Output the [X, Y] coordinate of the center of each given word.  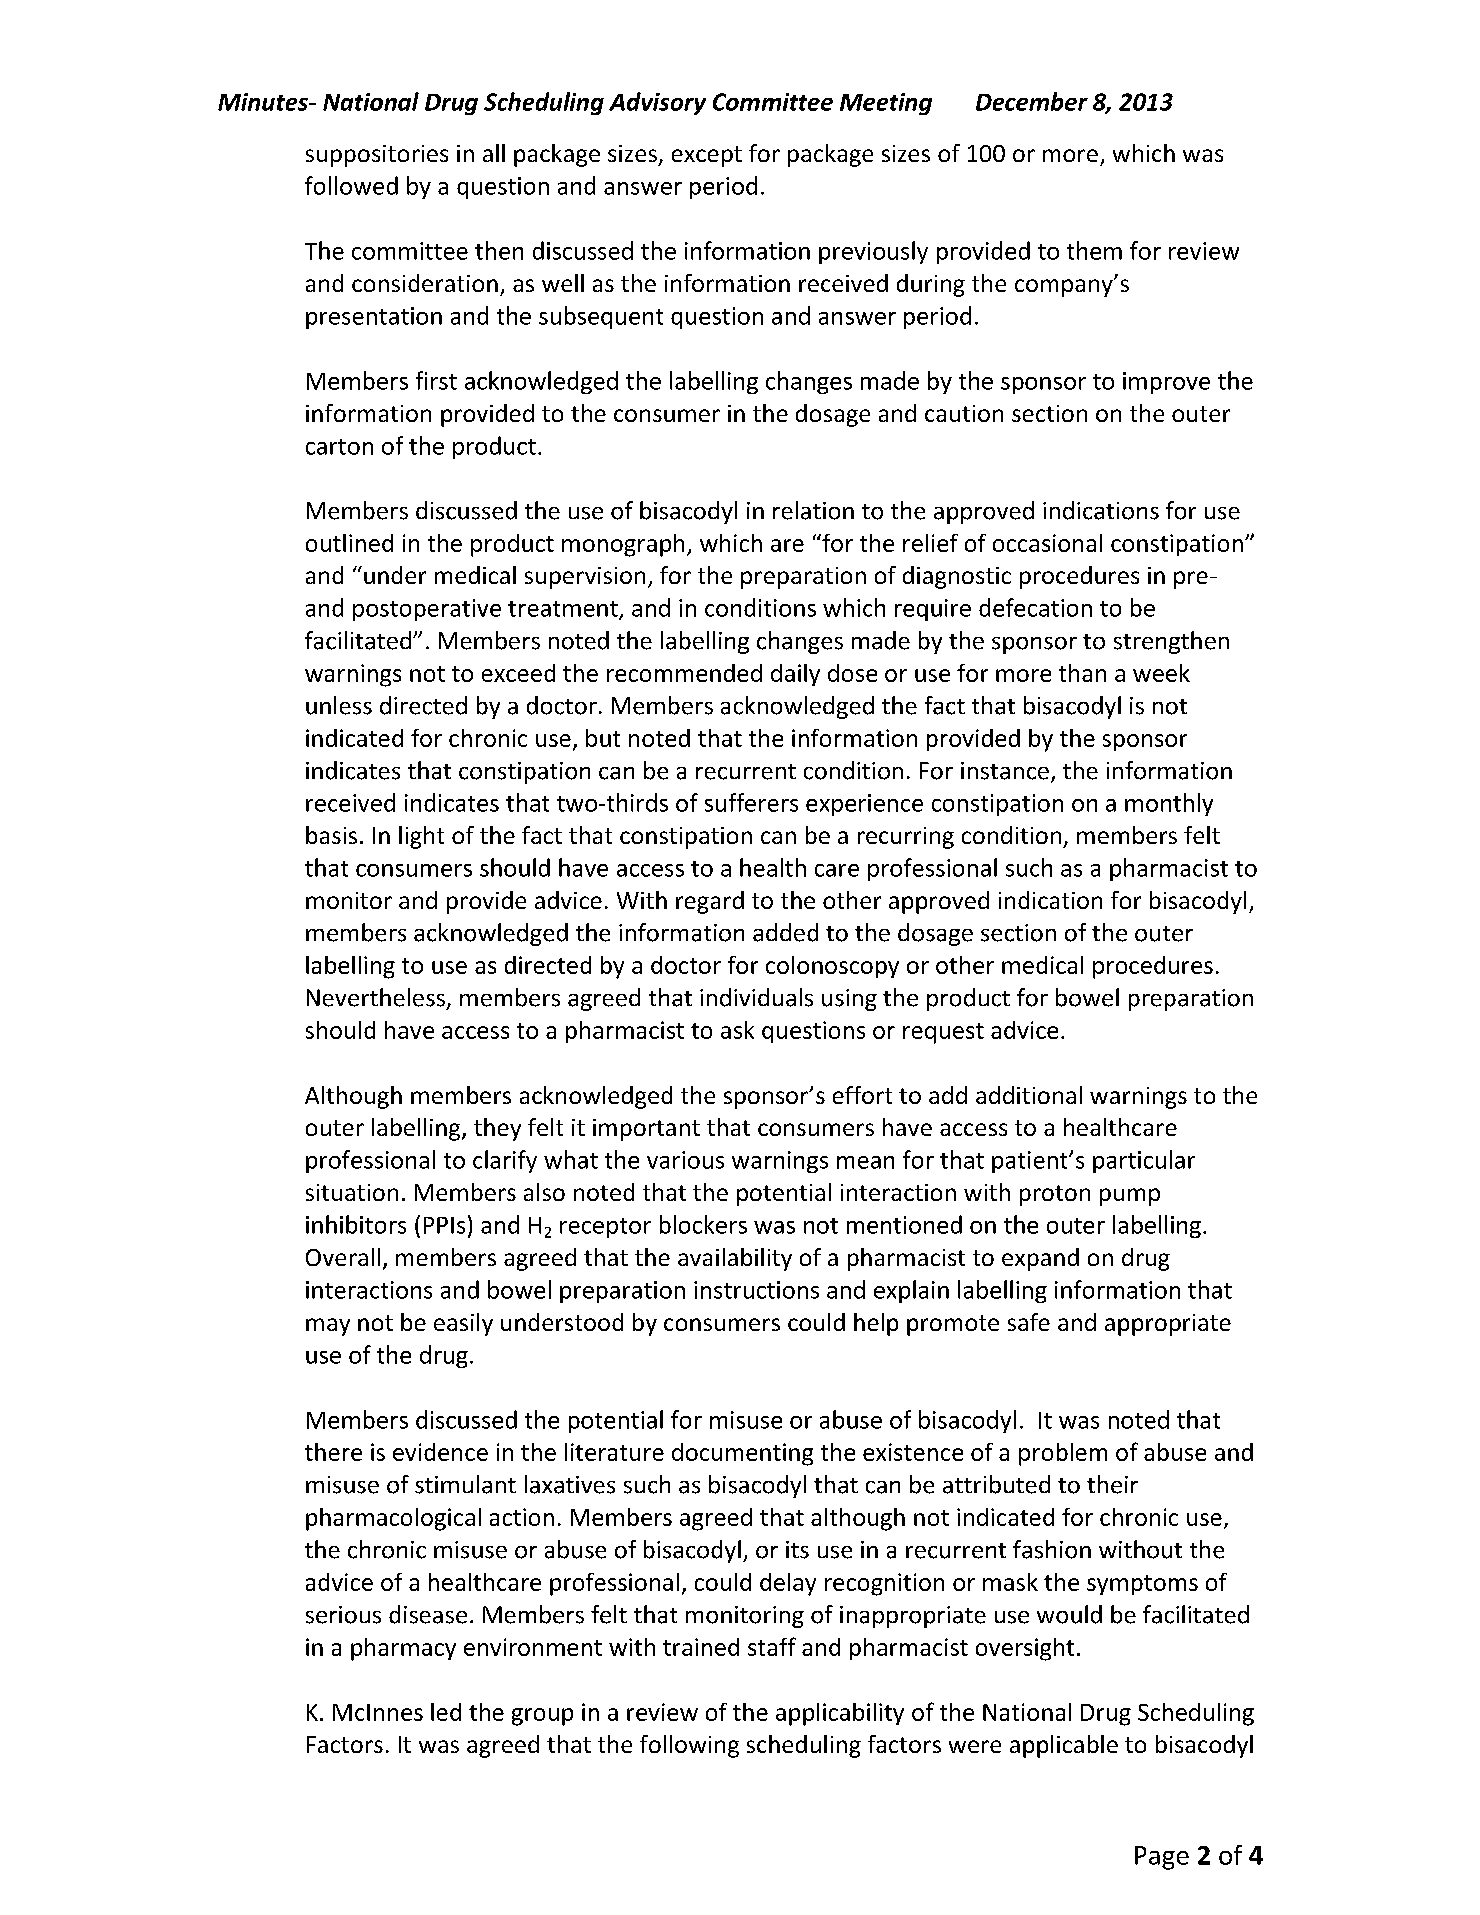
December [1032, 101]
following [689, 1746]
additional [1029, 1095]
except [707, 156]
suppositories [377, 156]
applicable [1064, 1746]
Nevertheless [376, 997]
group [542, 1717]
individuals [756, 997]
